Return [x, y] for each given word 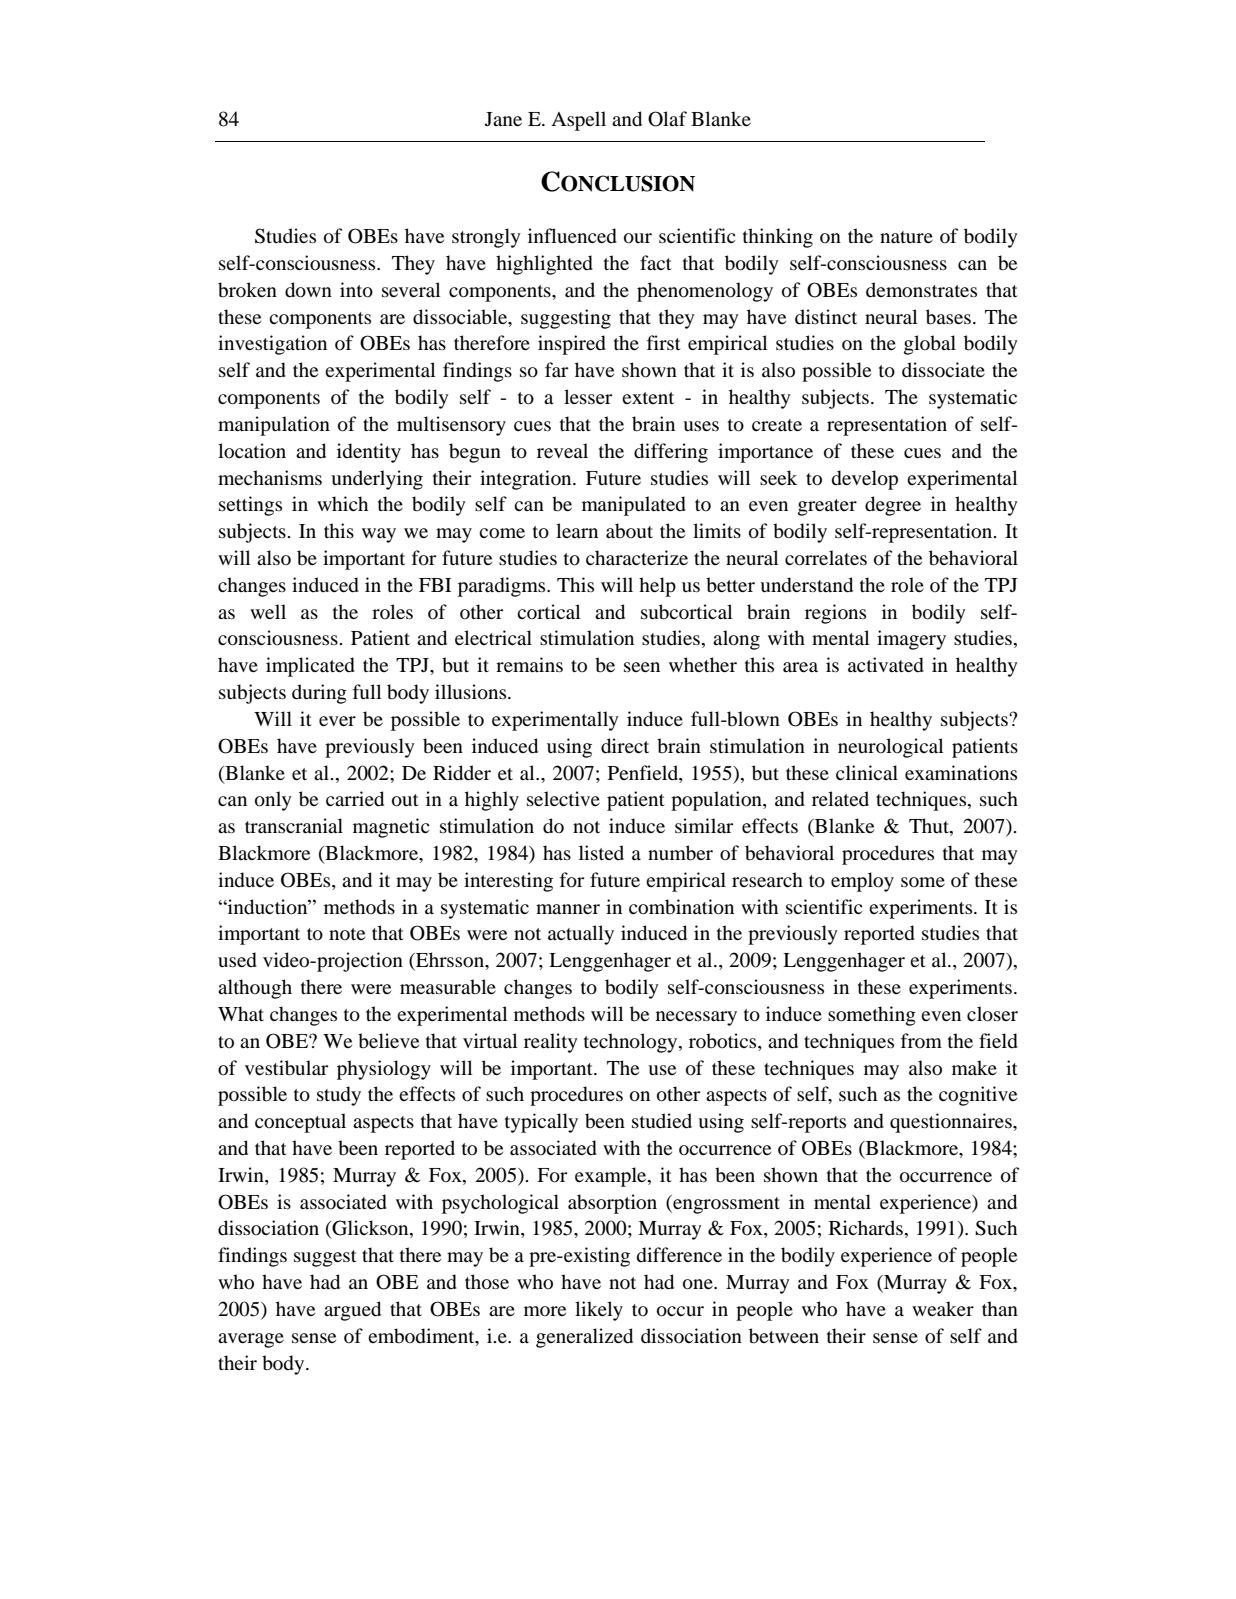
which [342, 503]
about [629, 531]
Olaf [667, 119]
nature [906, 237]
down [308, 290]
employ [862, 882]
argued [352, 1311]
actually [581, 935]
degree [893, 506]
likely [599, 1311]
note [347, 934]
